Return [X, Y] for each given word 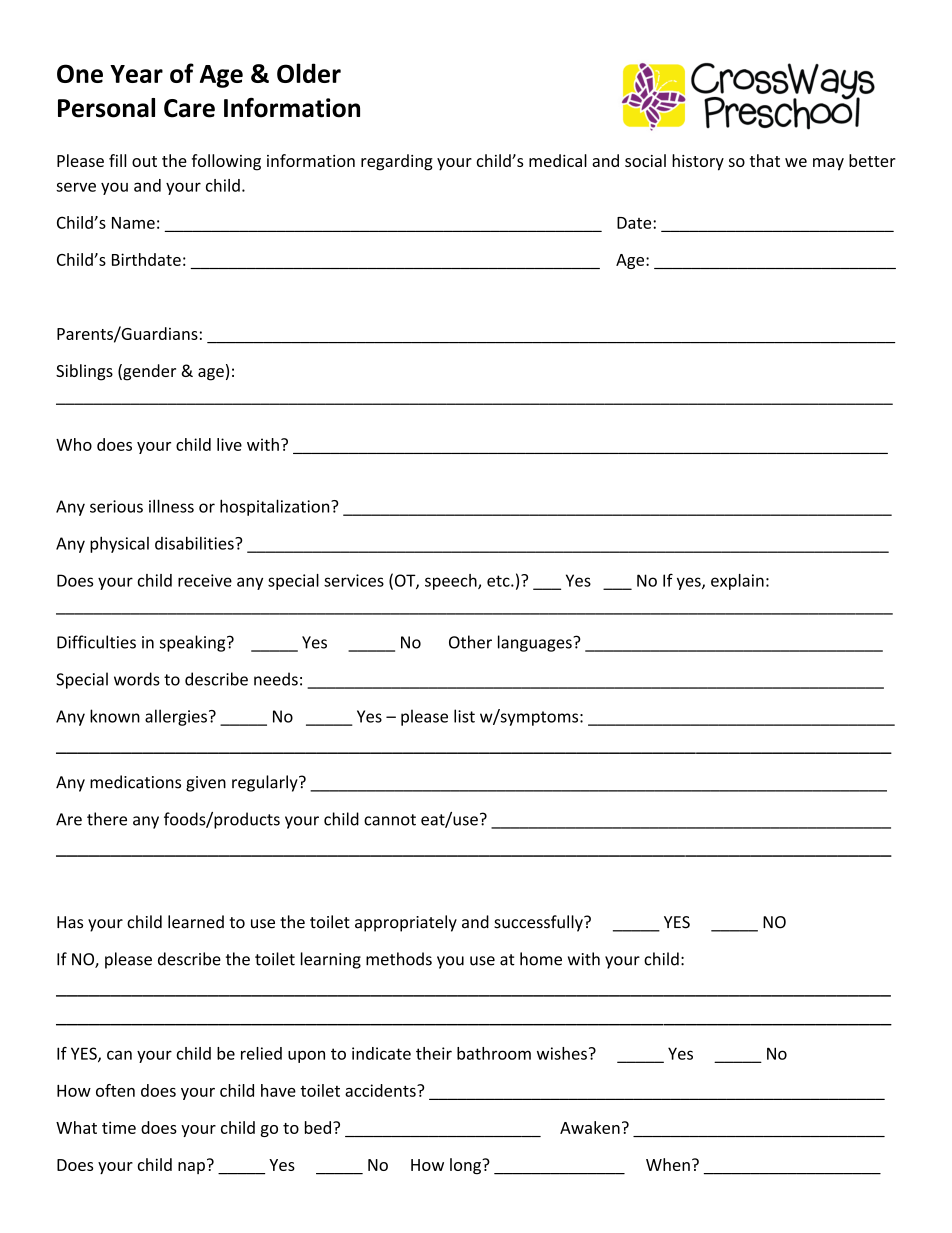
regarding [397, 162]
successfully [539, 923]
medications [135, 782]
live [229, 444]
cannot [390, 820]
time [119, 1127]
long [466, 1166]
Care [189, 108]
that [765, 160]
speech [452, 582]
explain [737, 582]
